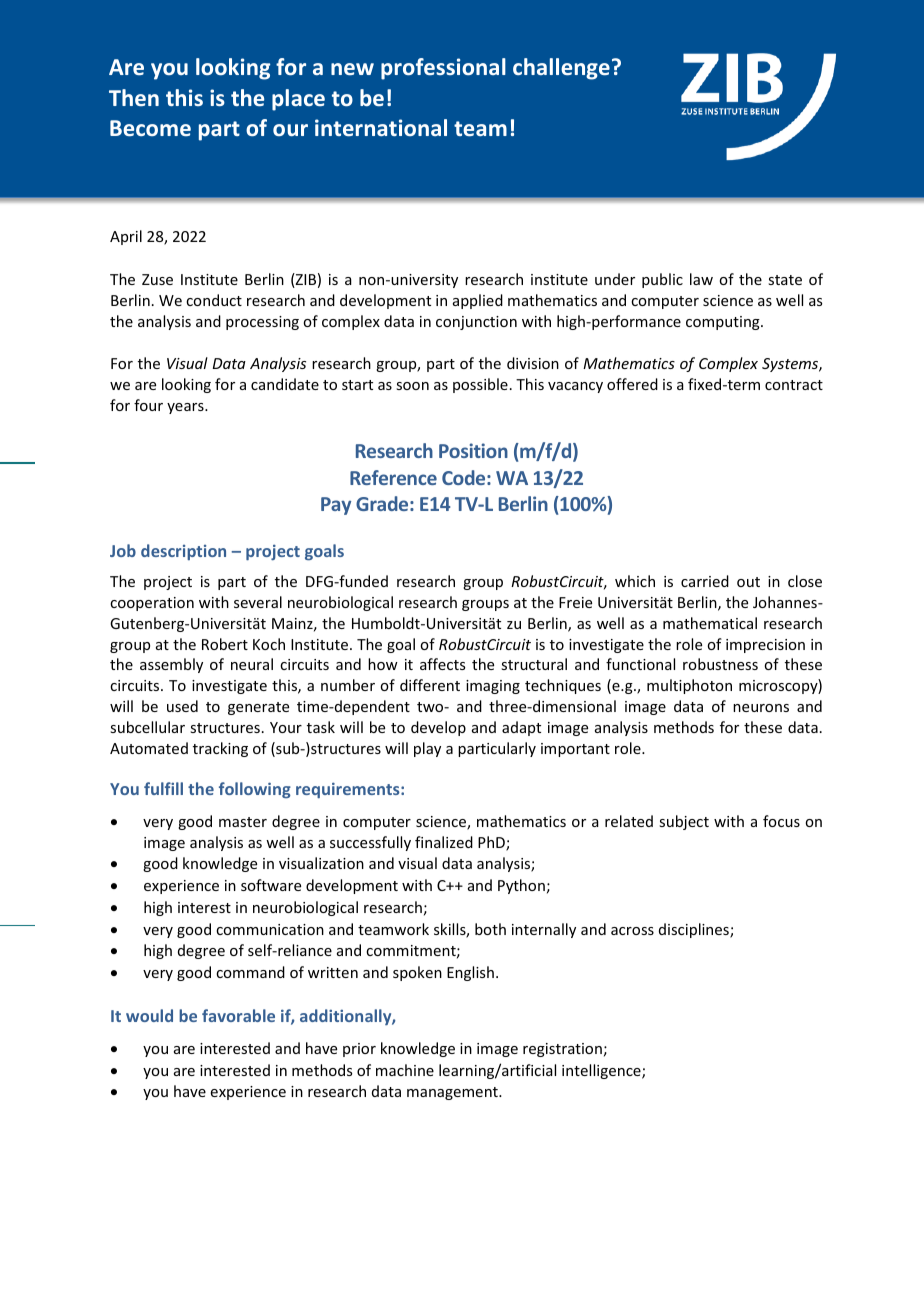 Image resolution: width=924 pixels, height=1309 pixels. What do you see at coordinates (183, 552) in the screenshot?
I see `description` at bounding box center [183, 552].
